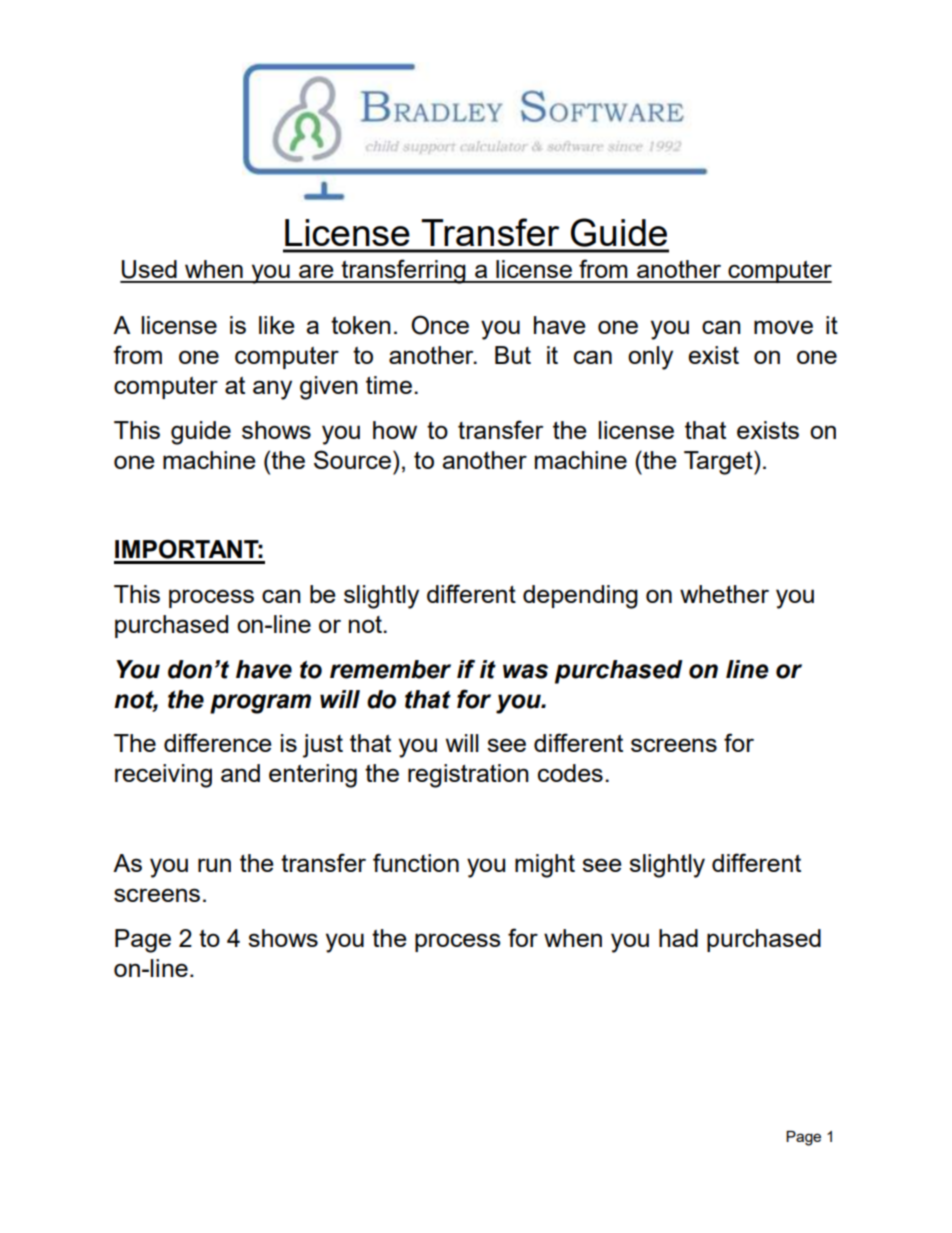  I want to click on function, so click(416, 862).
